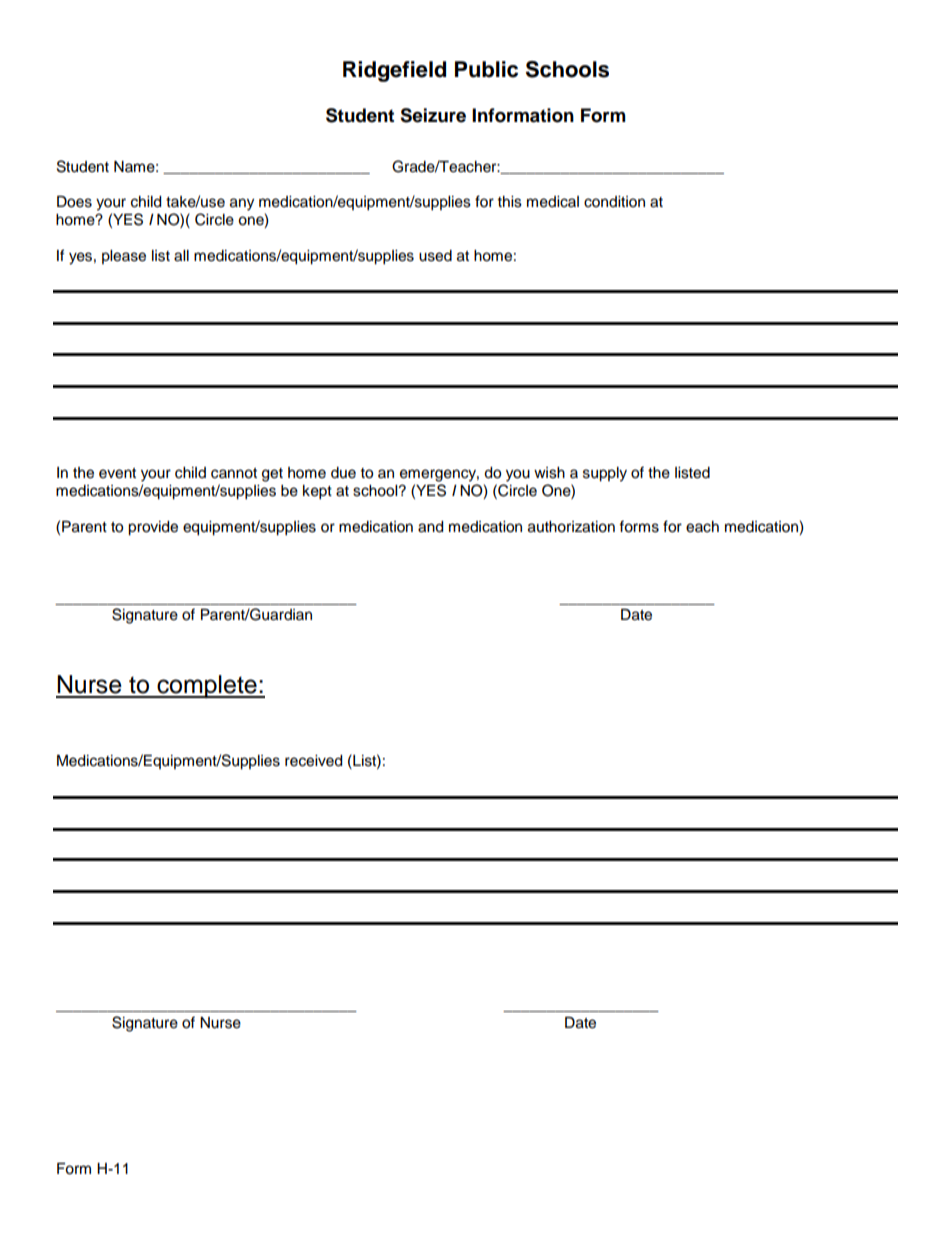 This page has width=952, height=1233. Describe the element at coordinates (313, 761) in the page. I see `received` at that location.
